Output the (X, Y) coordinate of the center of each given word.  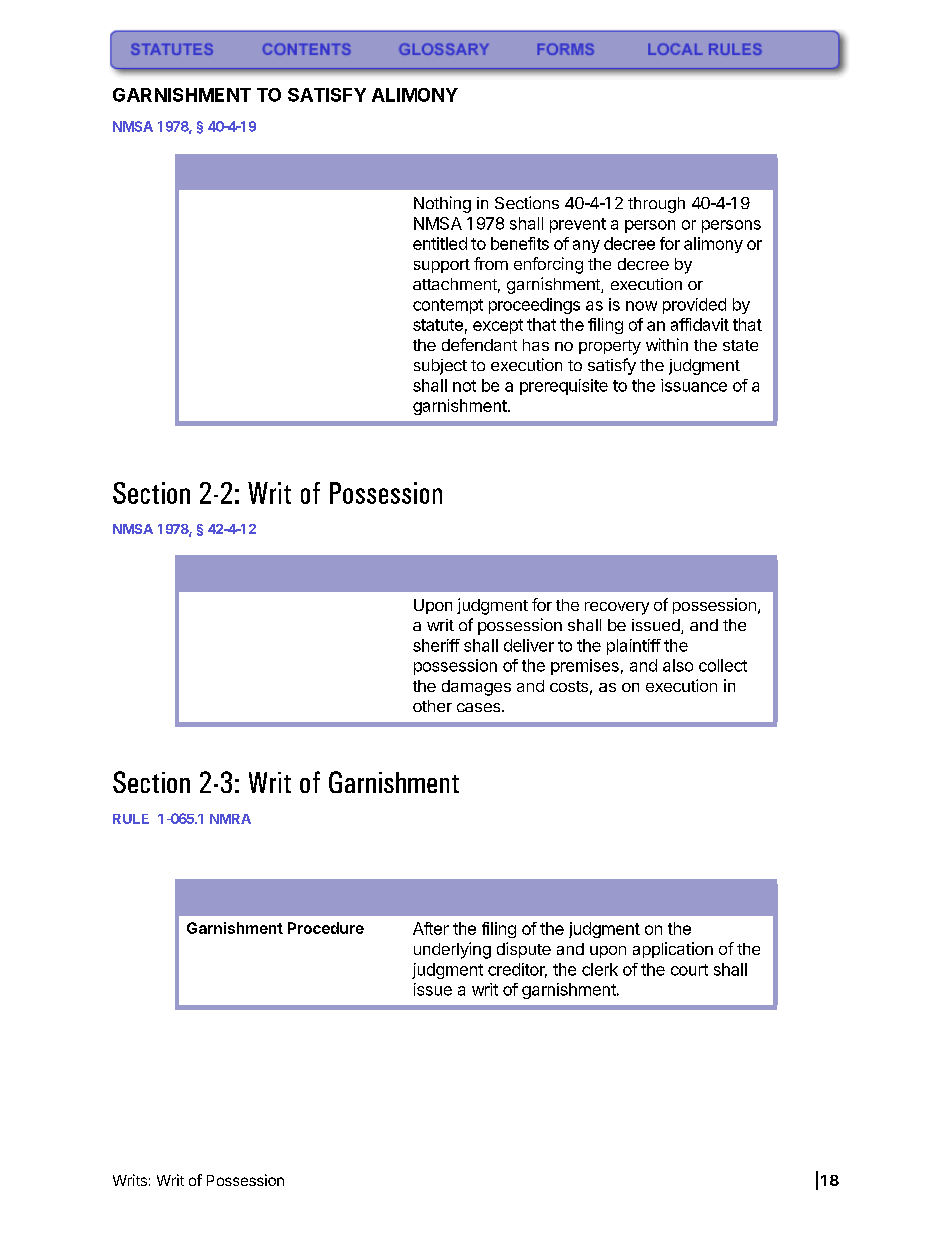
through (656, 205)
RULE (131, 819)
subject (440, 367)
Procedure (326, 928)
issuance (694, 385)
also (678, 665)
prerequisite (564, 387)
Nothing (442, 204)
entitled (440, 243)
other (432, 706)
